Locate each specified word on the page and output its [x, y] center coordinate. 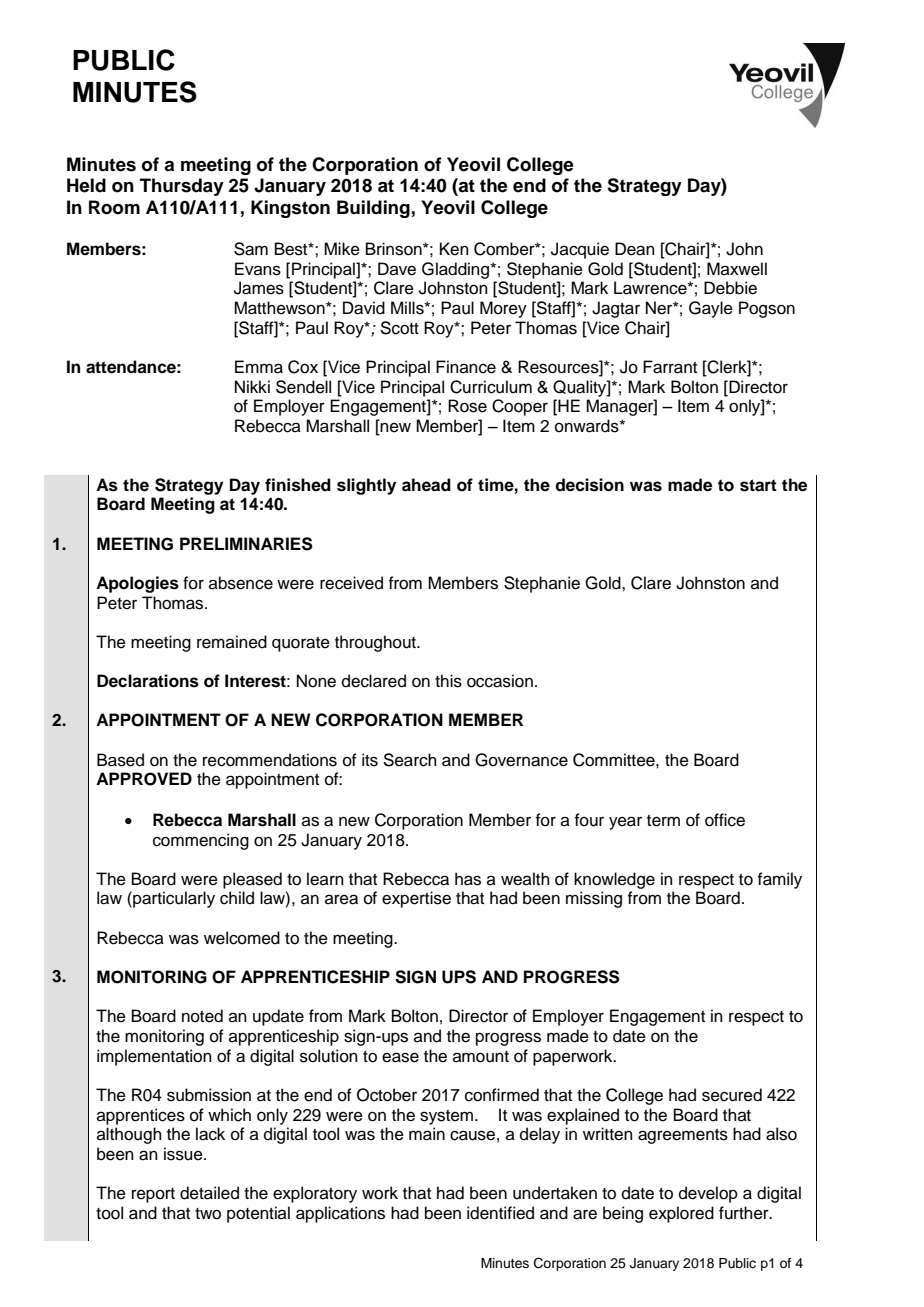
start [758, 485]
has [468, 879]
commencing [201, 841]
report [153, 1195]
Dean [635, 249]
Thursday [182, 187]
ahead [426, 485]
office [725, 820]
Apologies [137, 584]
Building [373, 209]
